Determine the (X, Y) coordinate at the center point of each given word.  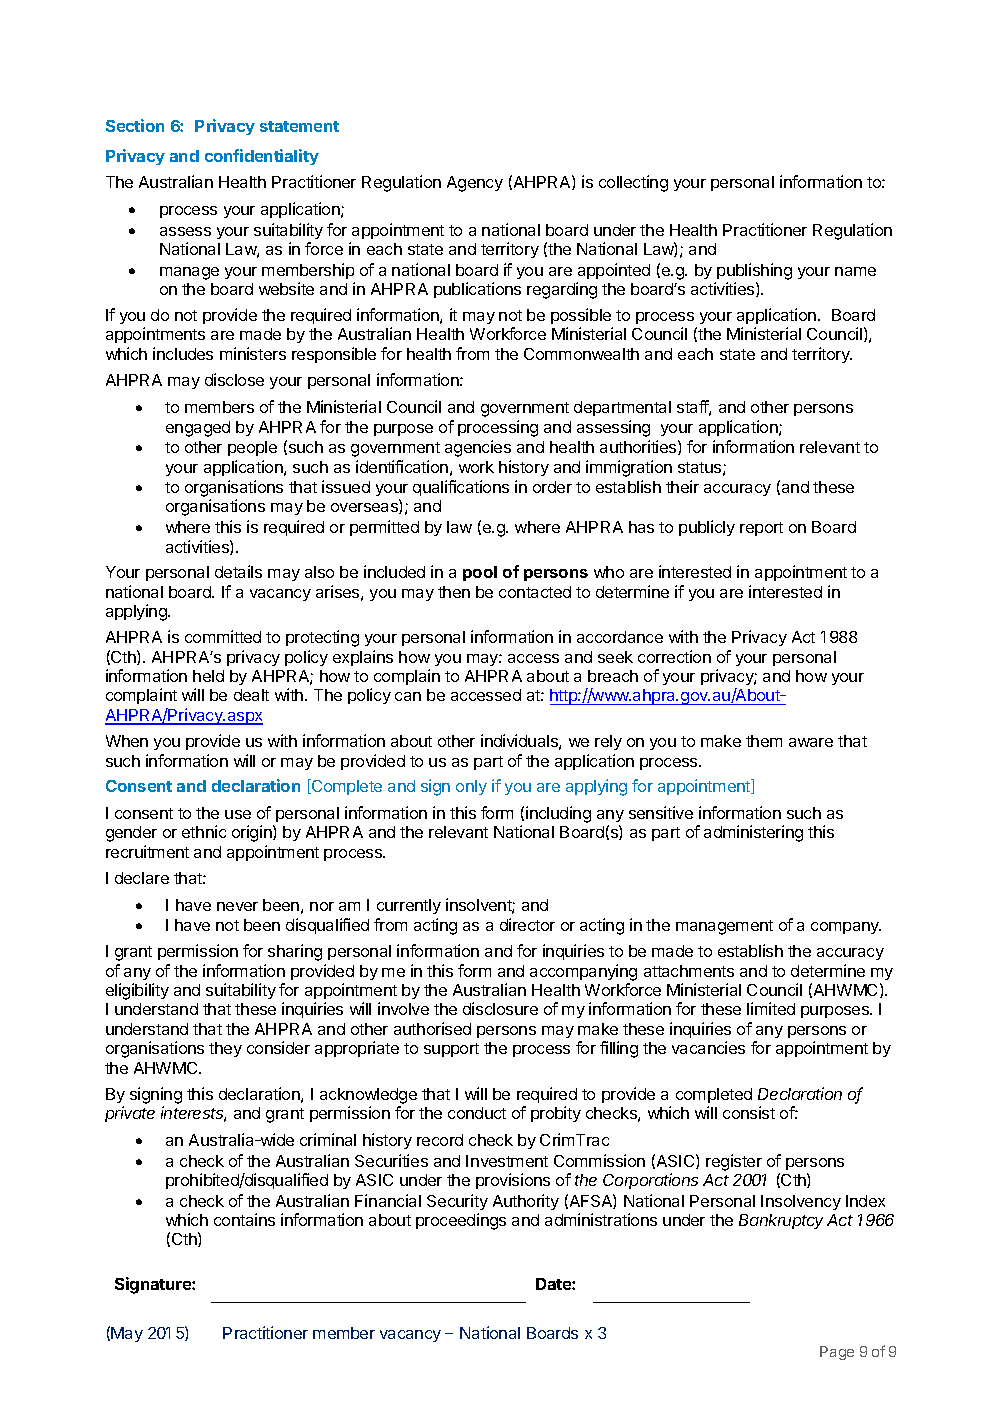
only (471, 787)
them (764, 741)
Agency (475, 184)
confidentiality (262, 157)
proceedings (461, 1221)
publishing (754, 271)
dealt (251, 695)
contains (244, 1219)
